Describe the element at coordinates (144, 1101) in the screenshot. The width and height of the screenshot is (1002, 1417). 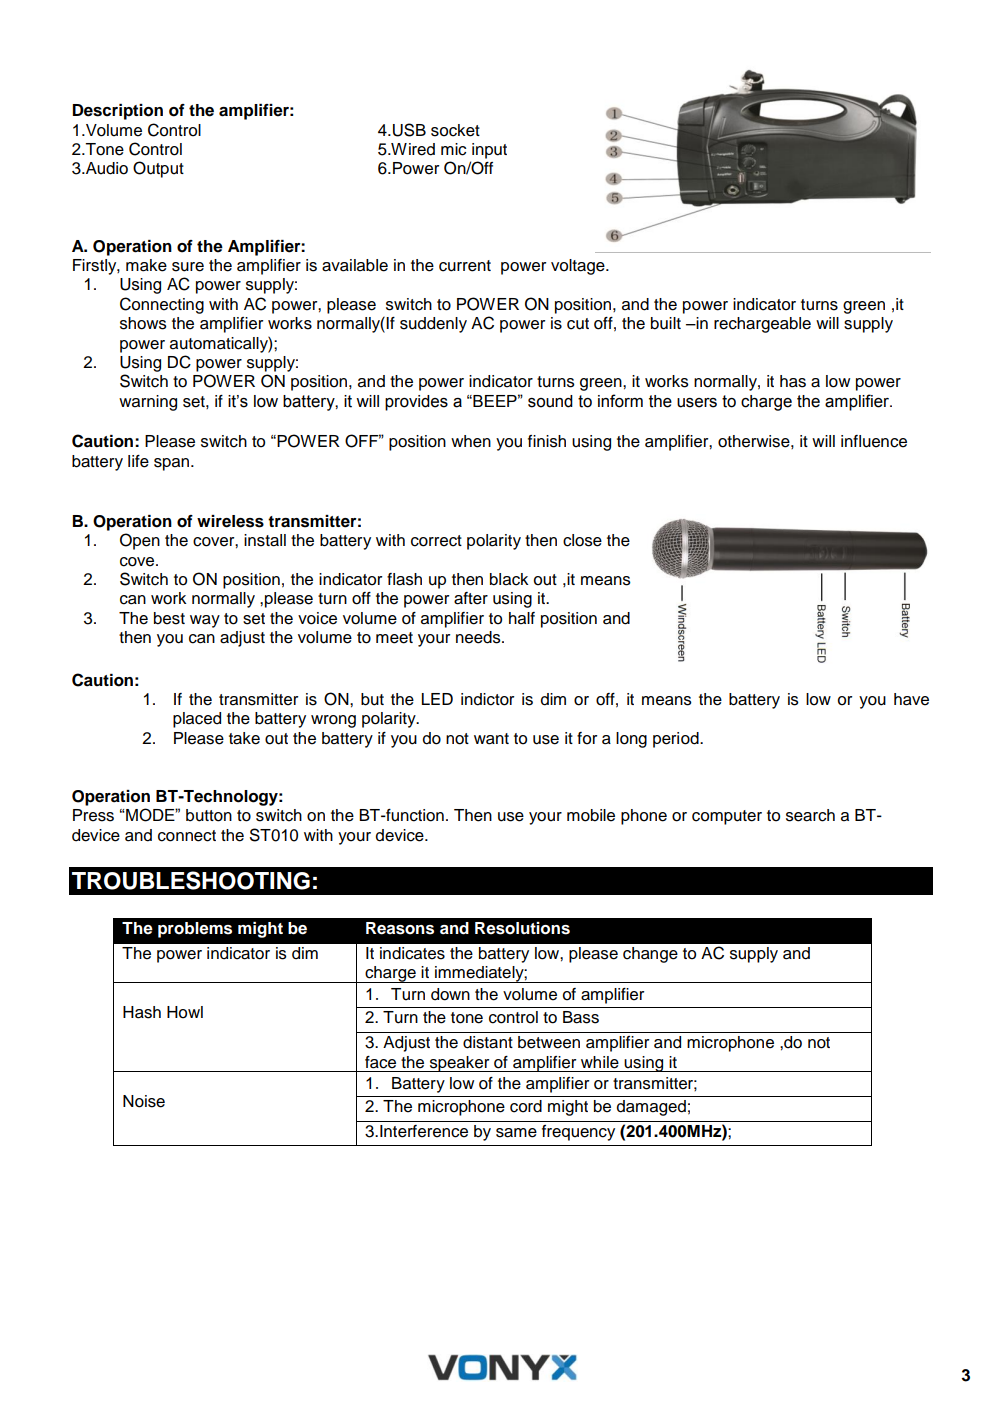
I see `Noise` at that location.
